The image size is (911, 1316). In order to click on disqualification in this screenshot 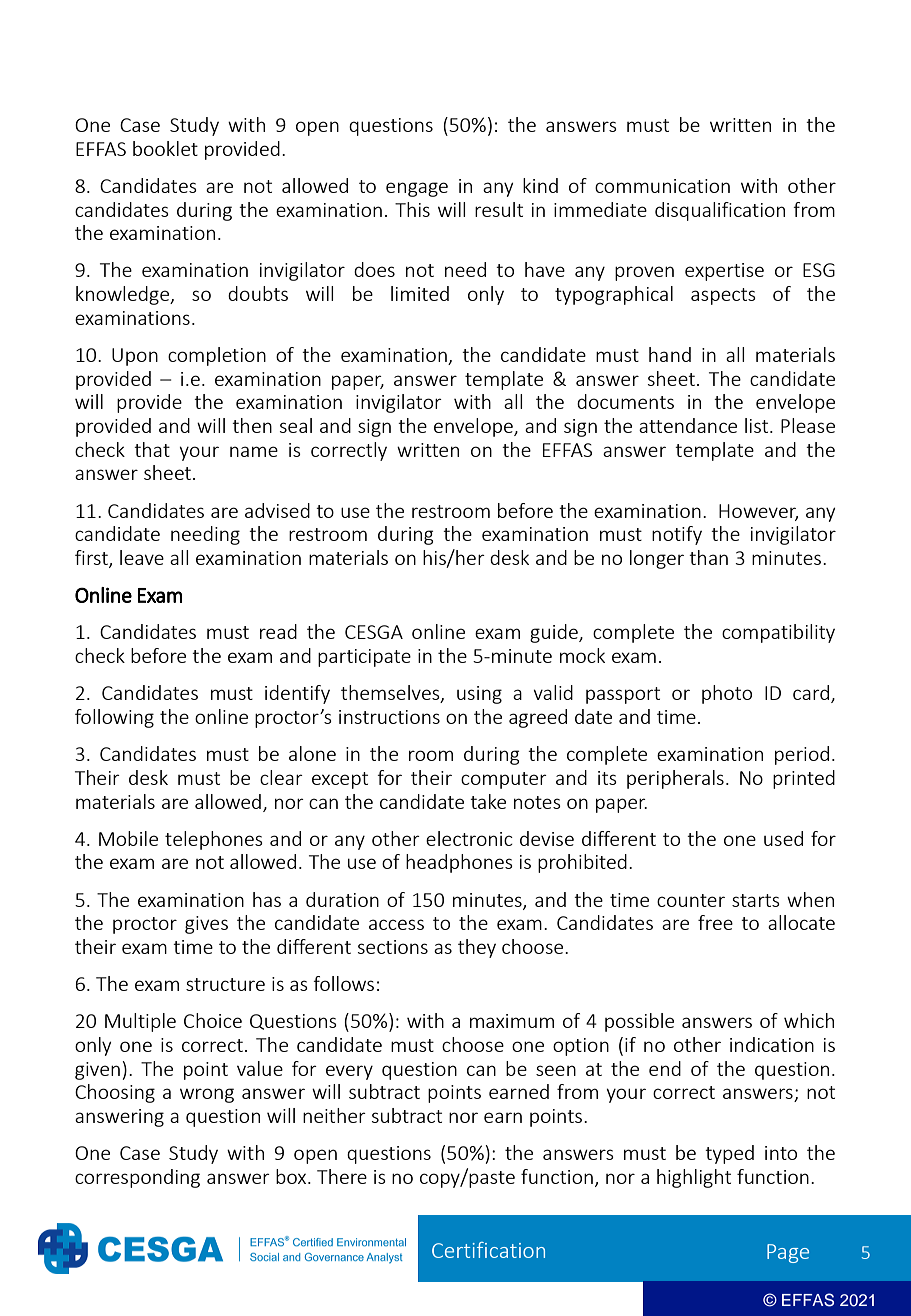, I will do `click(720, 211)`.
